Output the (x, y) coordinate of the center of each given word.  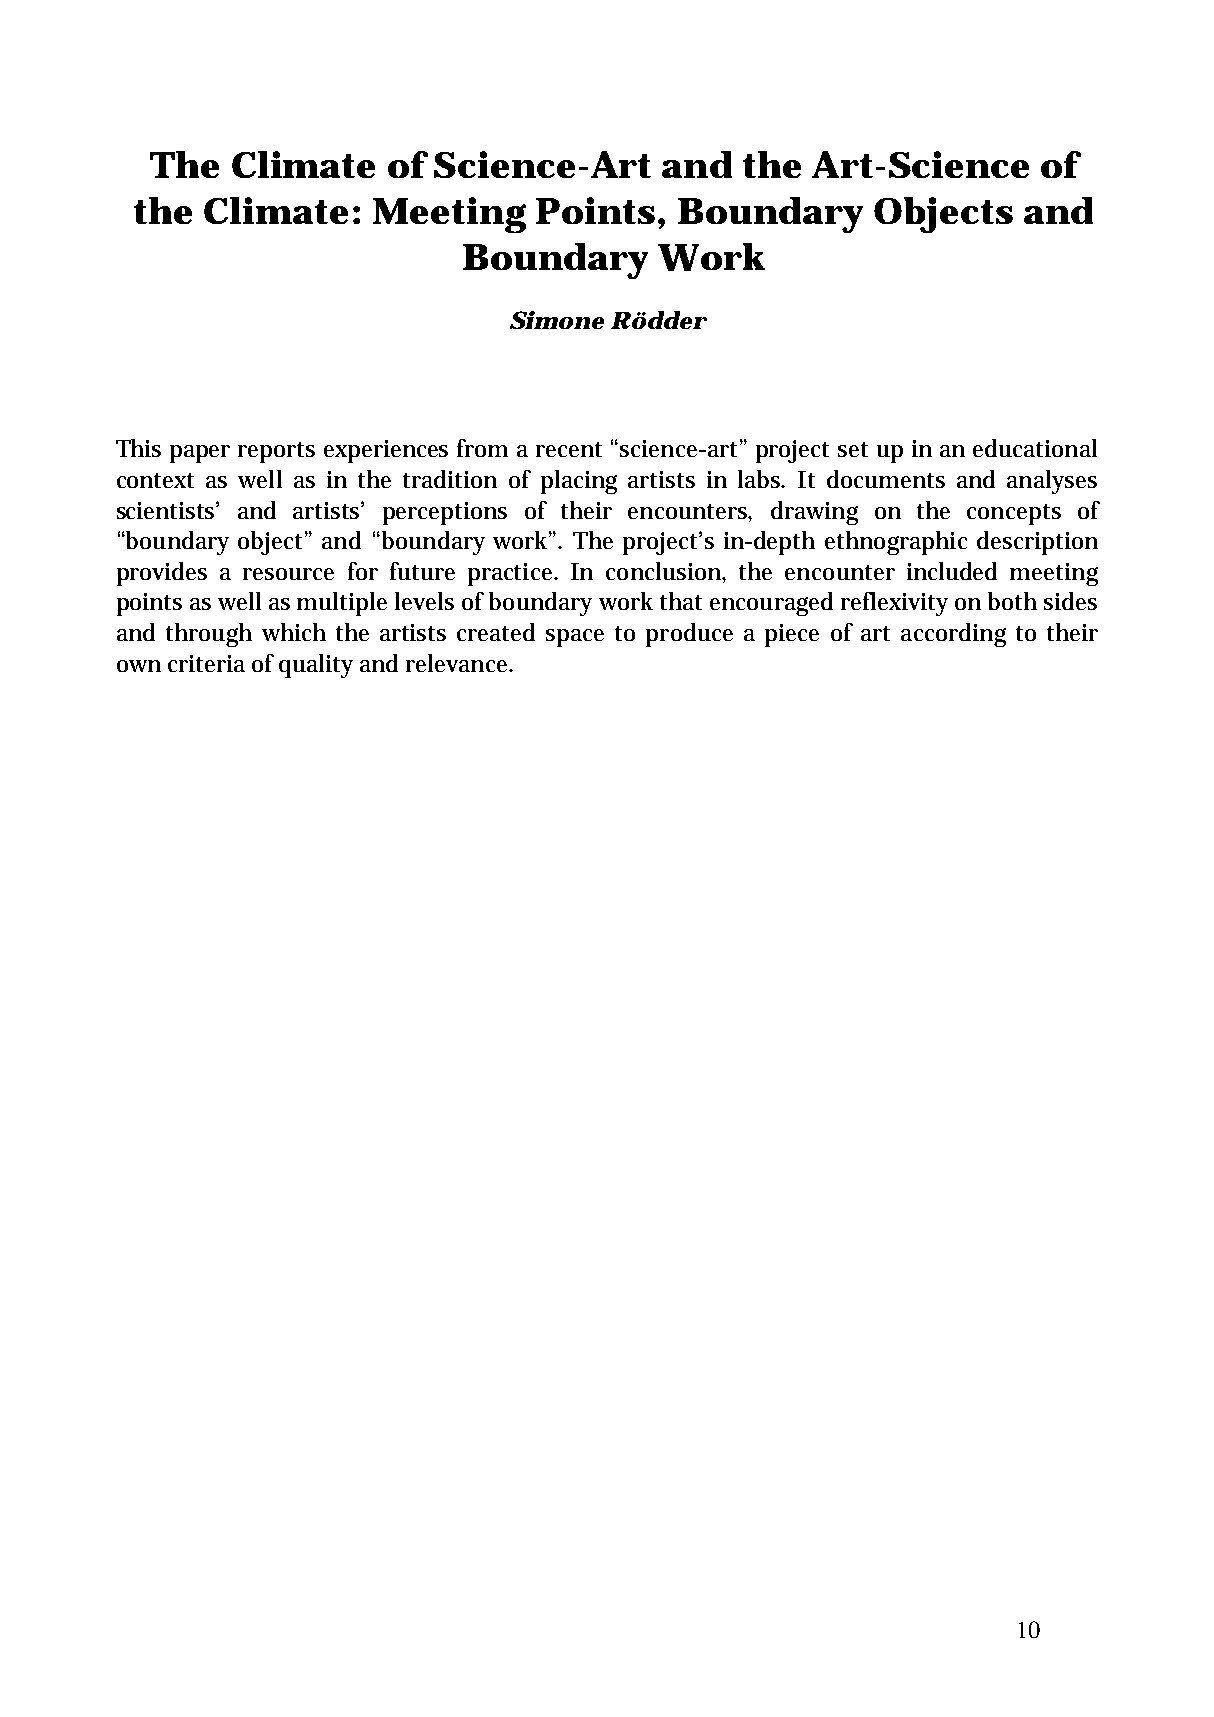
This (138, 448)
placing (579, 482)
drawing (814, 513)
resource (288, 574)
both (1012, 601)
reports (276, 452)
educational (1035, 448)
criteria (206, 663)
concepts (1014, 514)
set (853, 449)
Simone (557, 320)
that (681, 601)
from (482, 448)
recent (569, 449)
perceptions (445, 513)
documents (886, 479)
